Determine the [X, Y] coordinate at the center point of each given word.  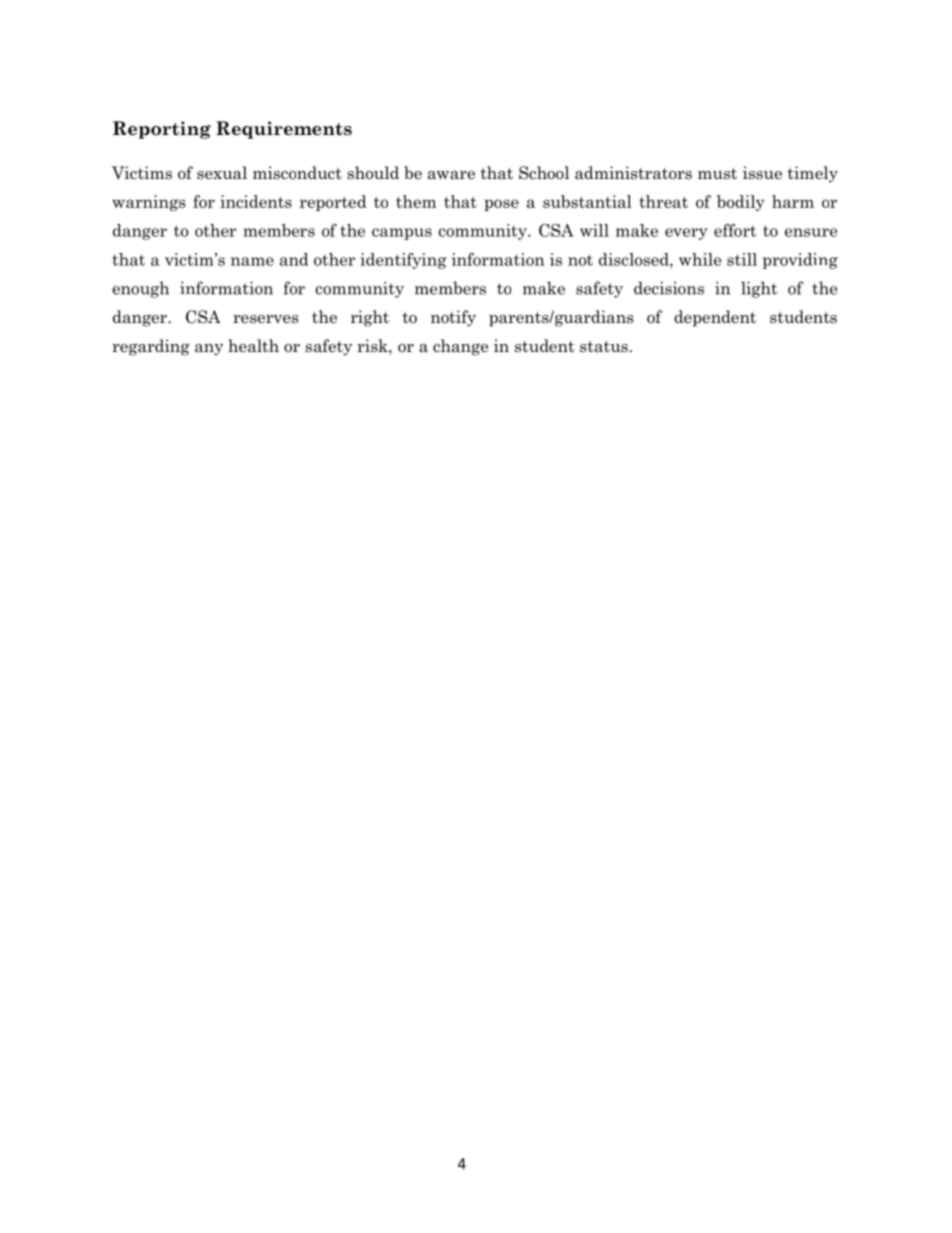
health [253, 346]
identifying [403, 261]
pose [501, 205]
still [742, 259]
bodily [741, 203]
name [252, 261]
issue [762, 173]
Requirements [284, 130]
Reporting [162, 130]
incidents [256, 201]
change [460, 347]
